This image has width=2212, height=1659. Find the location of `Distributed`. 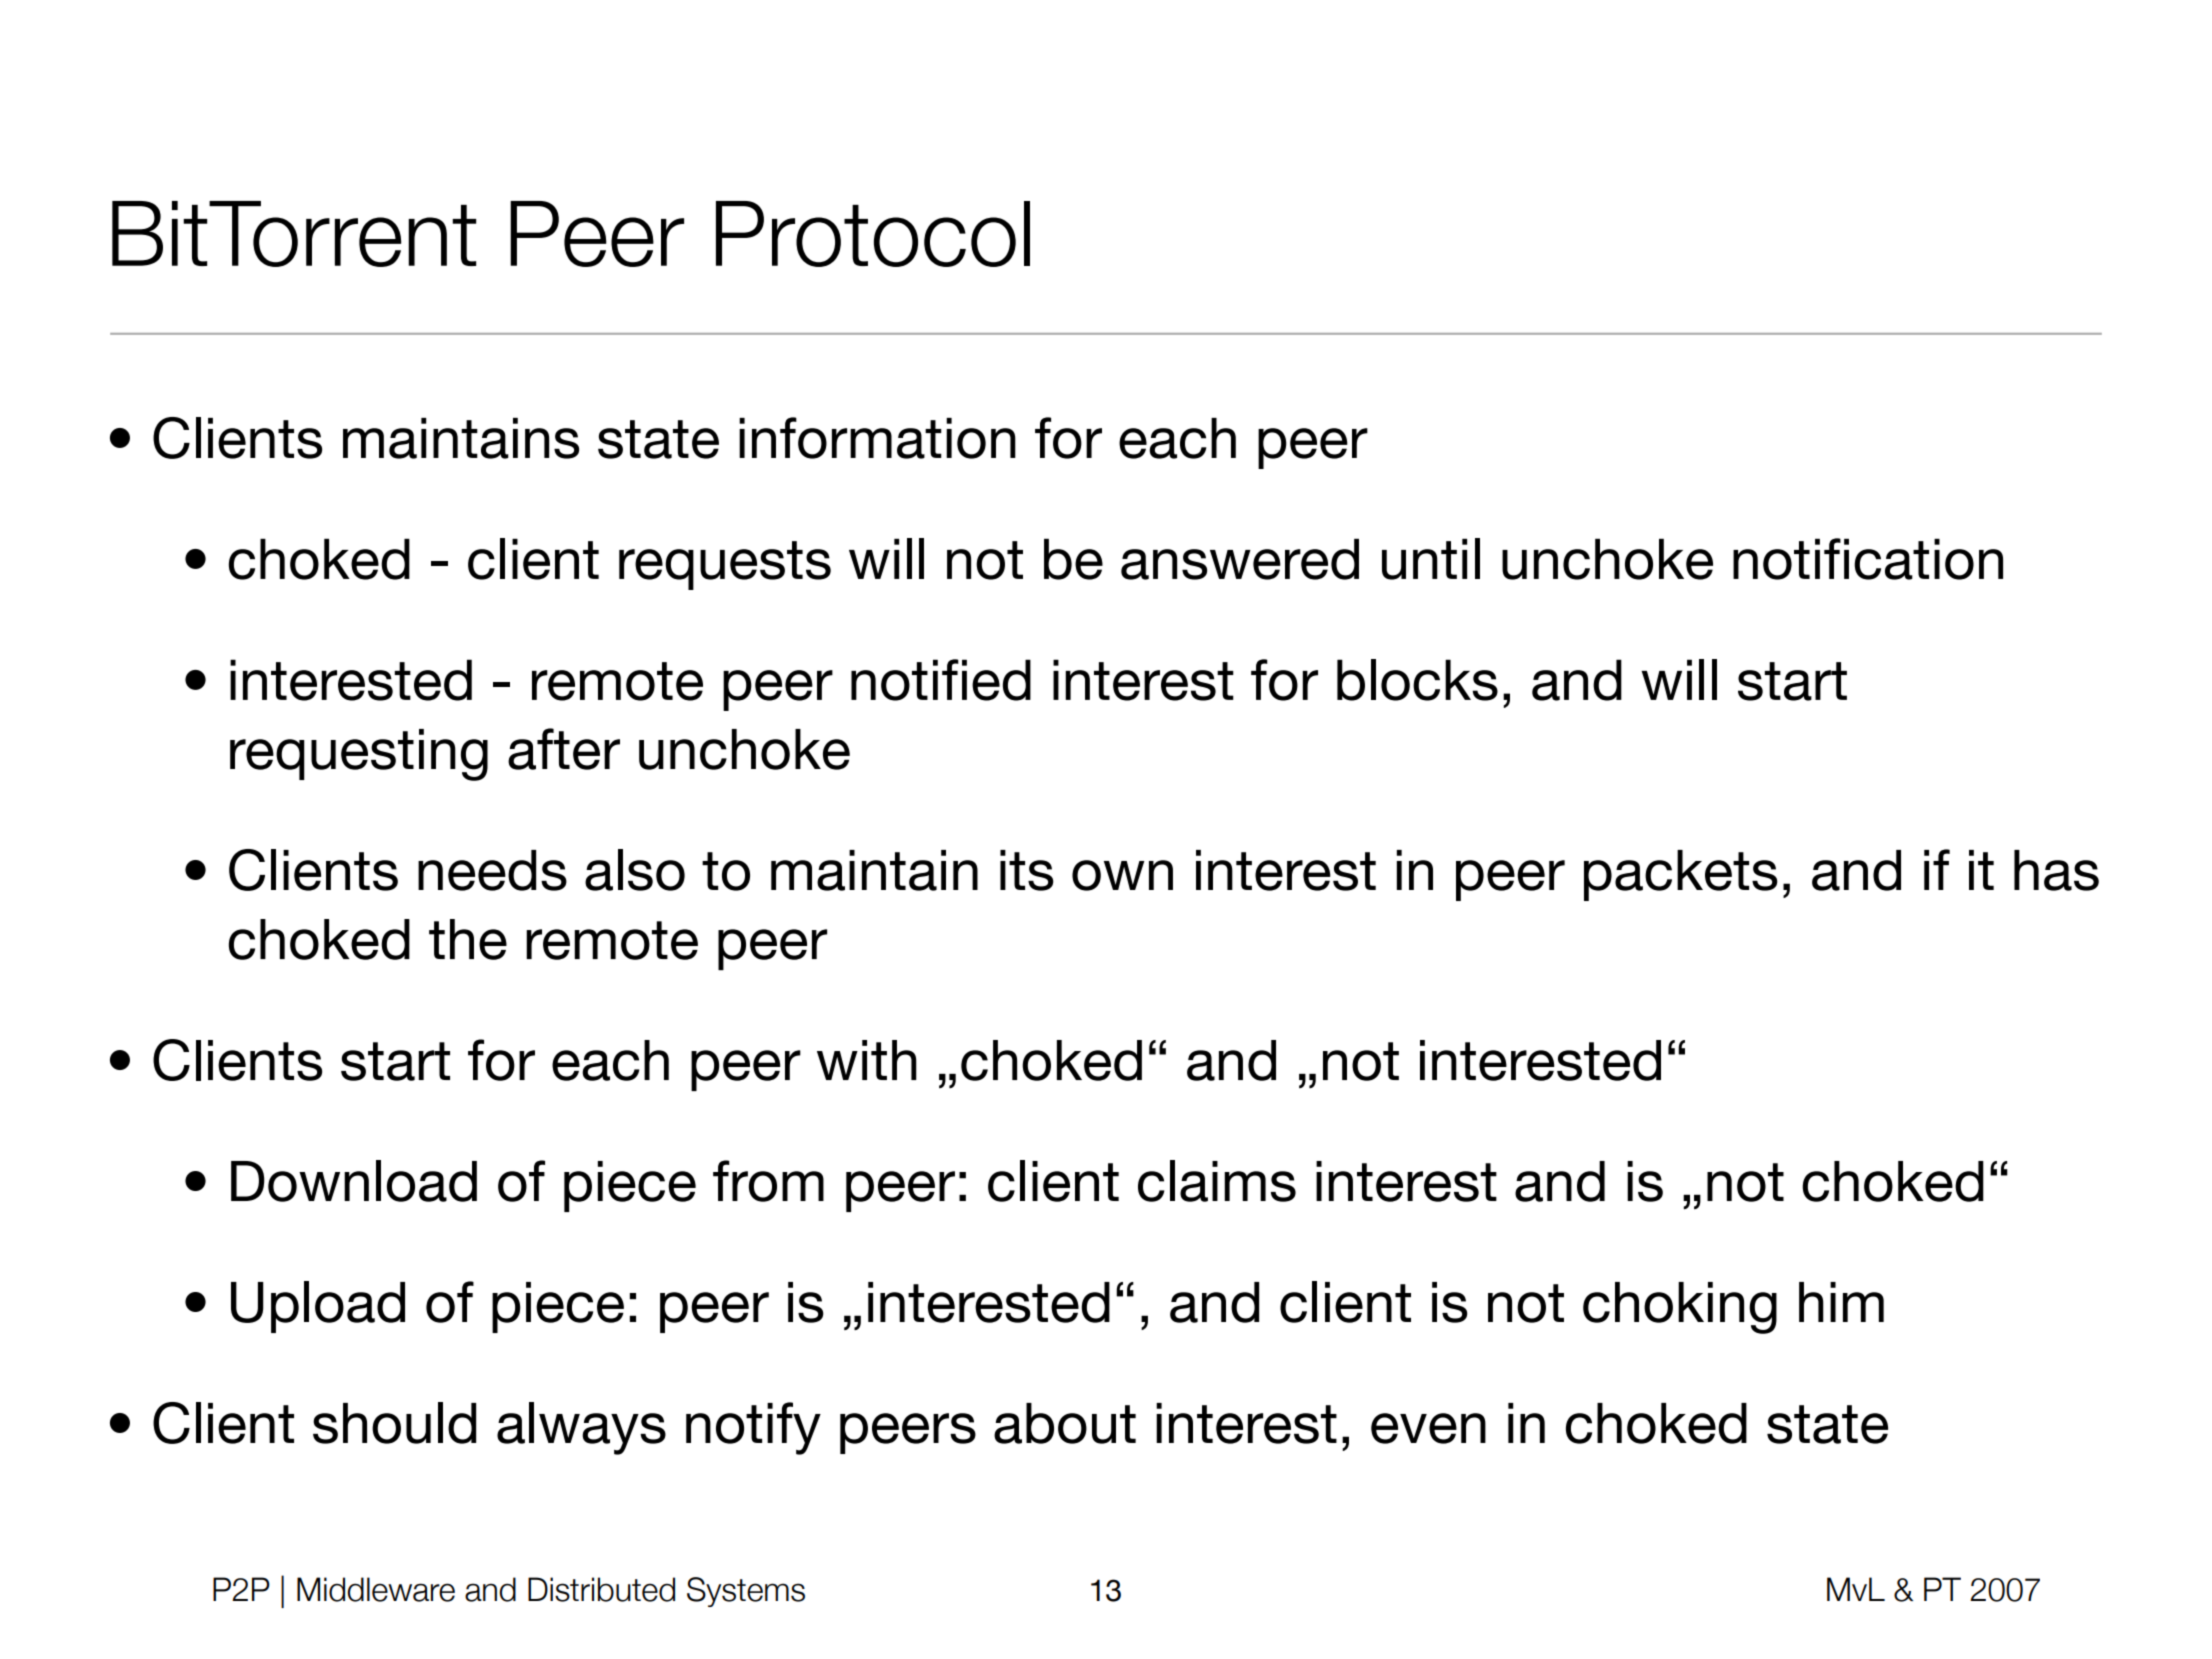

Distributed is located at coordinates (601, 1589).
